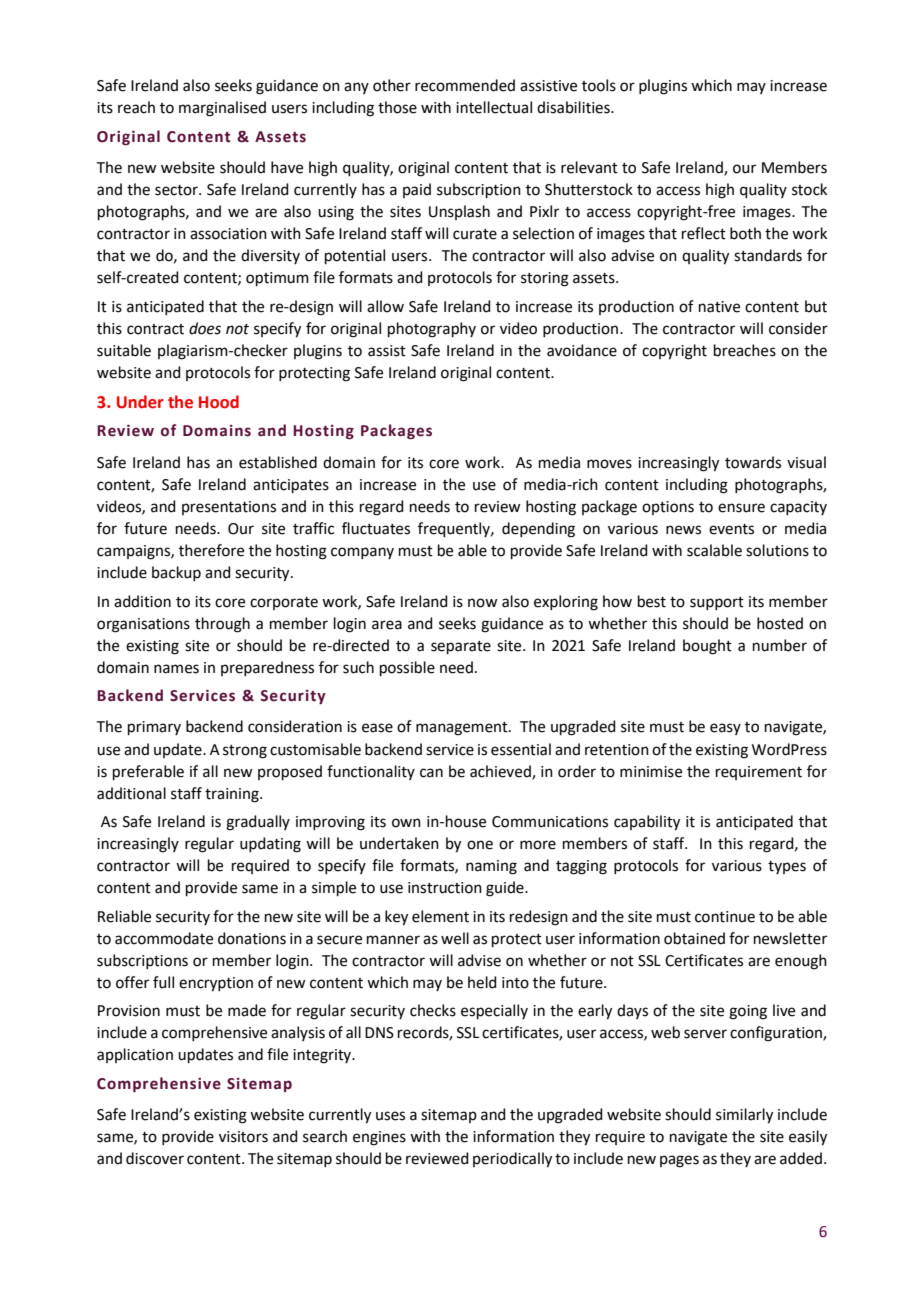 The image size is (924, 1308). What do you see at coordinates (725, 917) in the image?
I see `continue` at bounding box center [725, 917].
